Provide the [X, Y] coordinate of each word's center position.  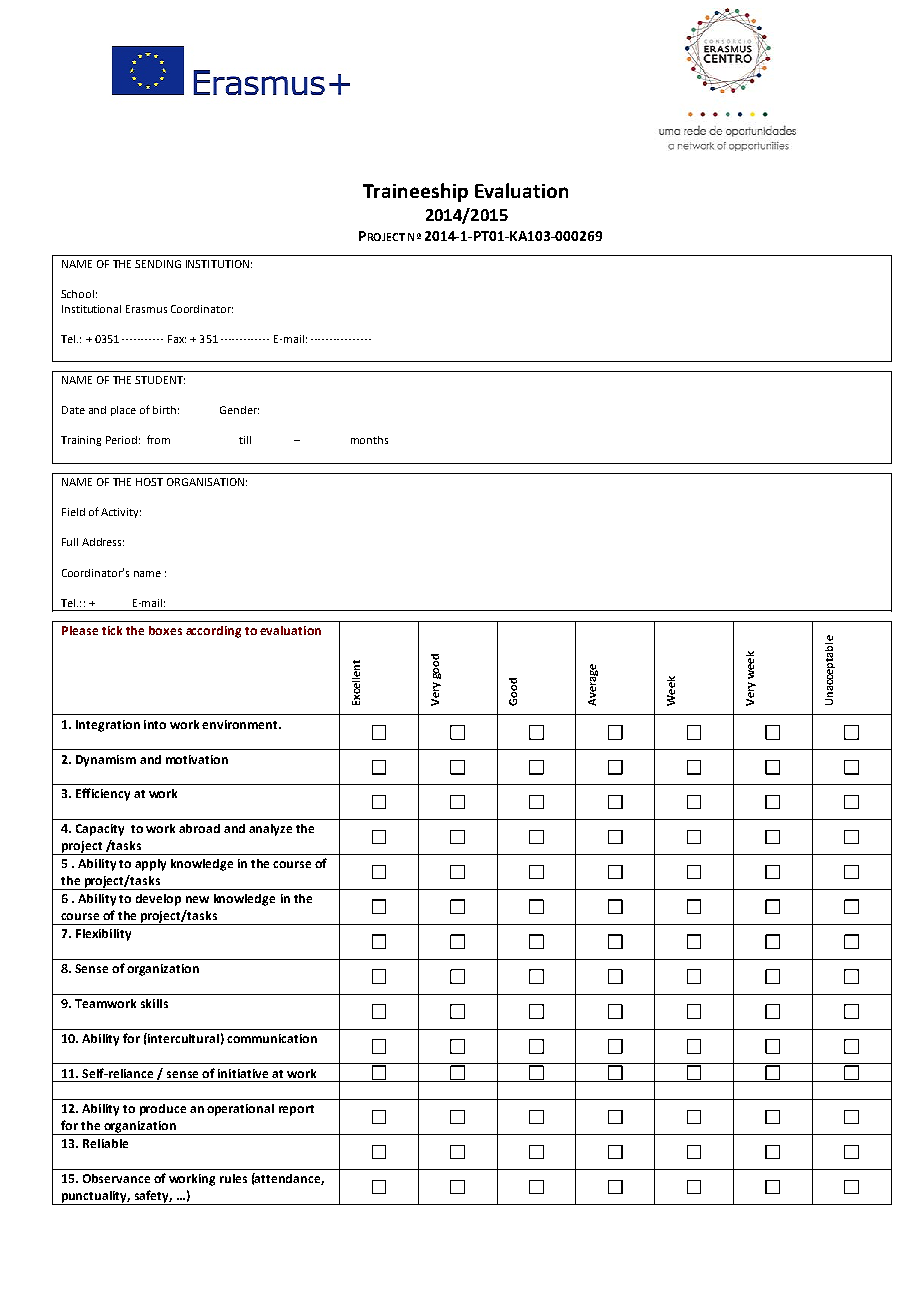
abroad [199, 828]
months [369, 440]
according [213, 632]
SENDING [158, 264]
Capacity [100, 830]
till [245, 440]
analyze [270, 830]
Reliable [105, 1143]
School [77, 294]
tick [112, 630]
